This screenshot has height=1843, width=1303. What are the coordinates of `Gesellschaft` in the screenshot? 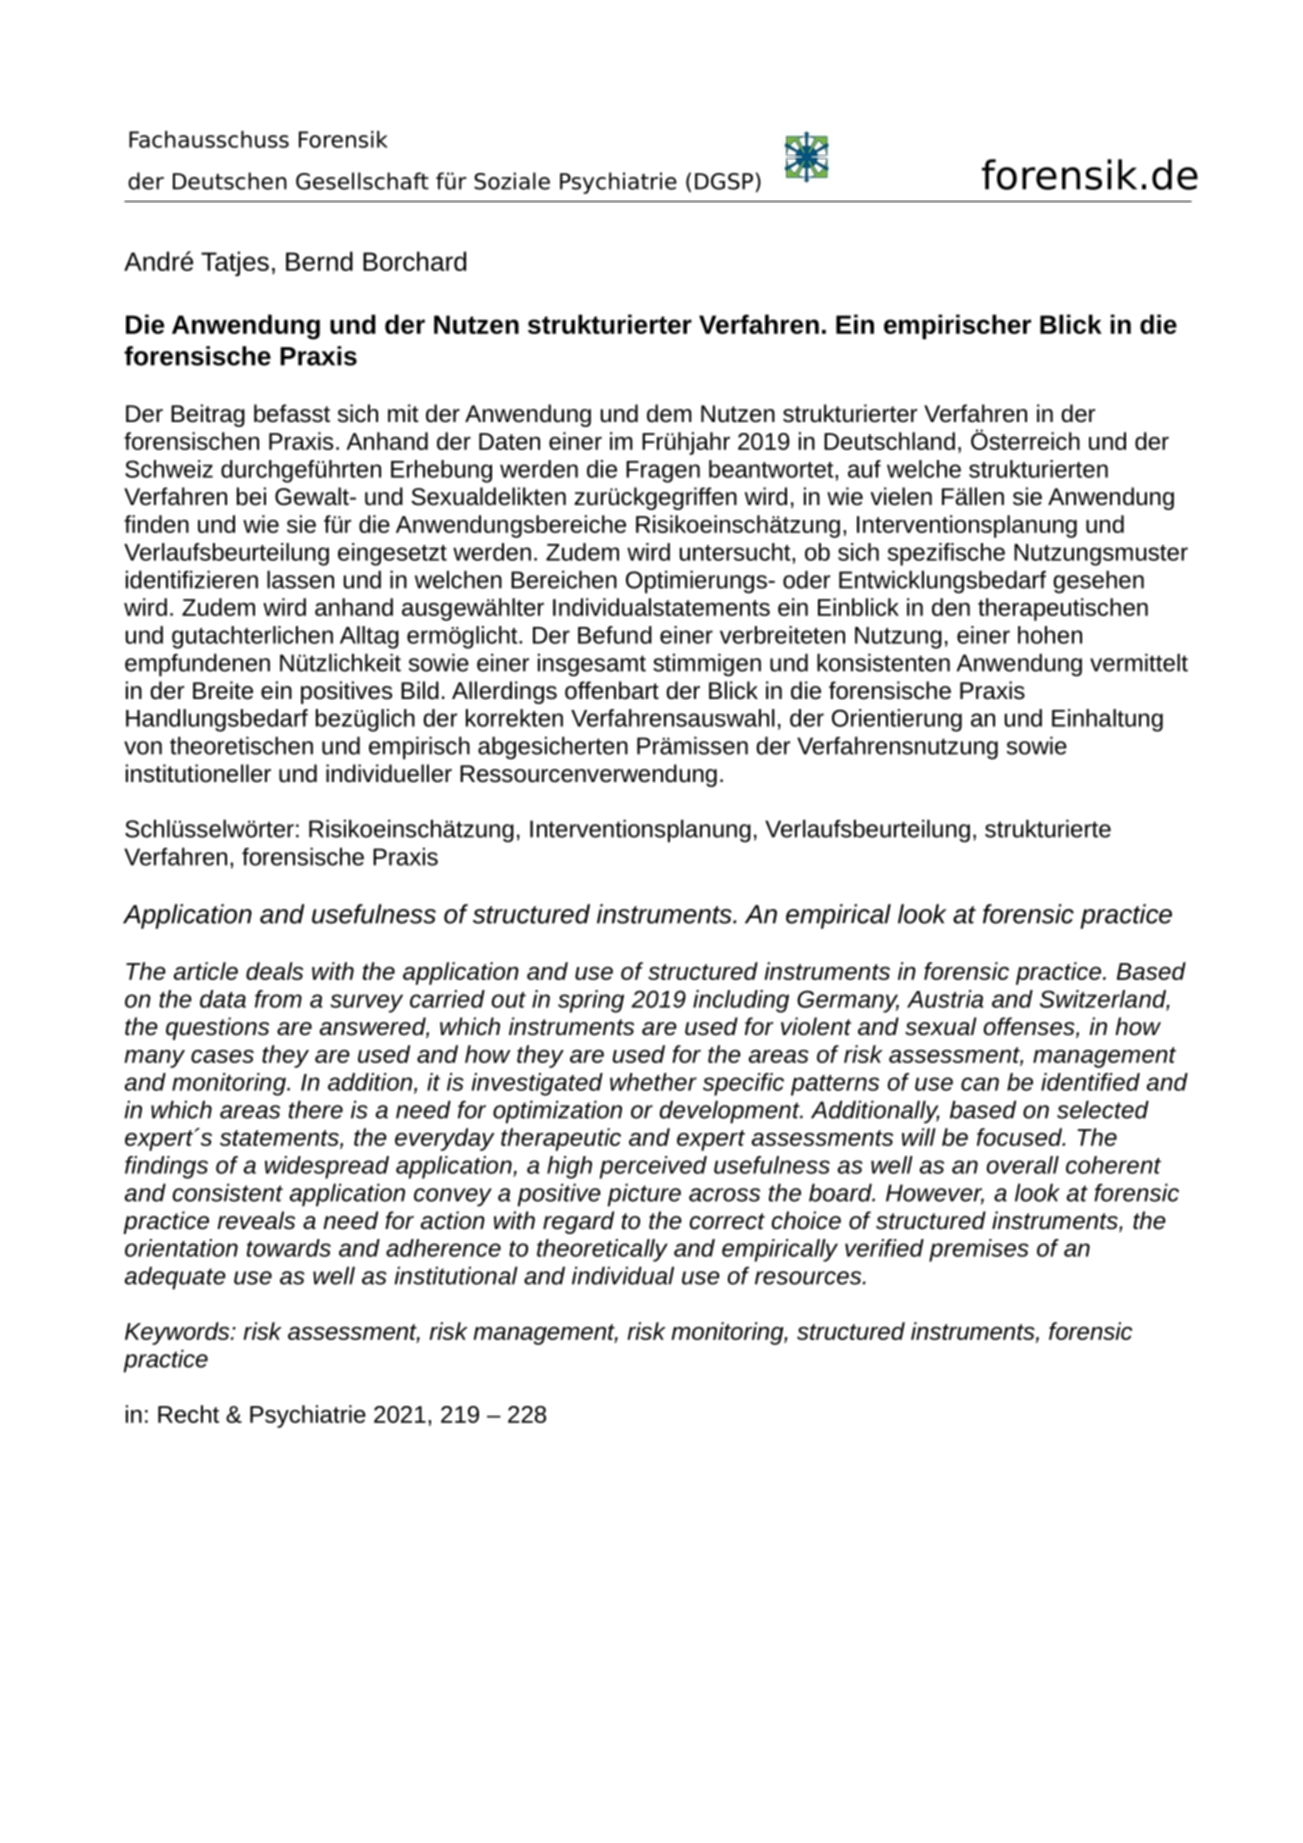 It's located at (362, 181).
